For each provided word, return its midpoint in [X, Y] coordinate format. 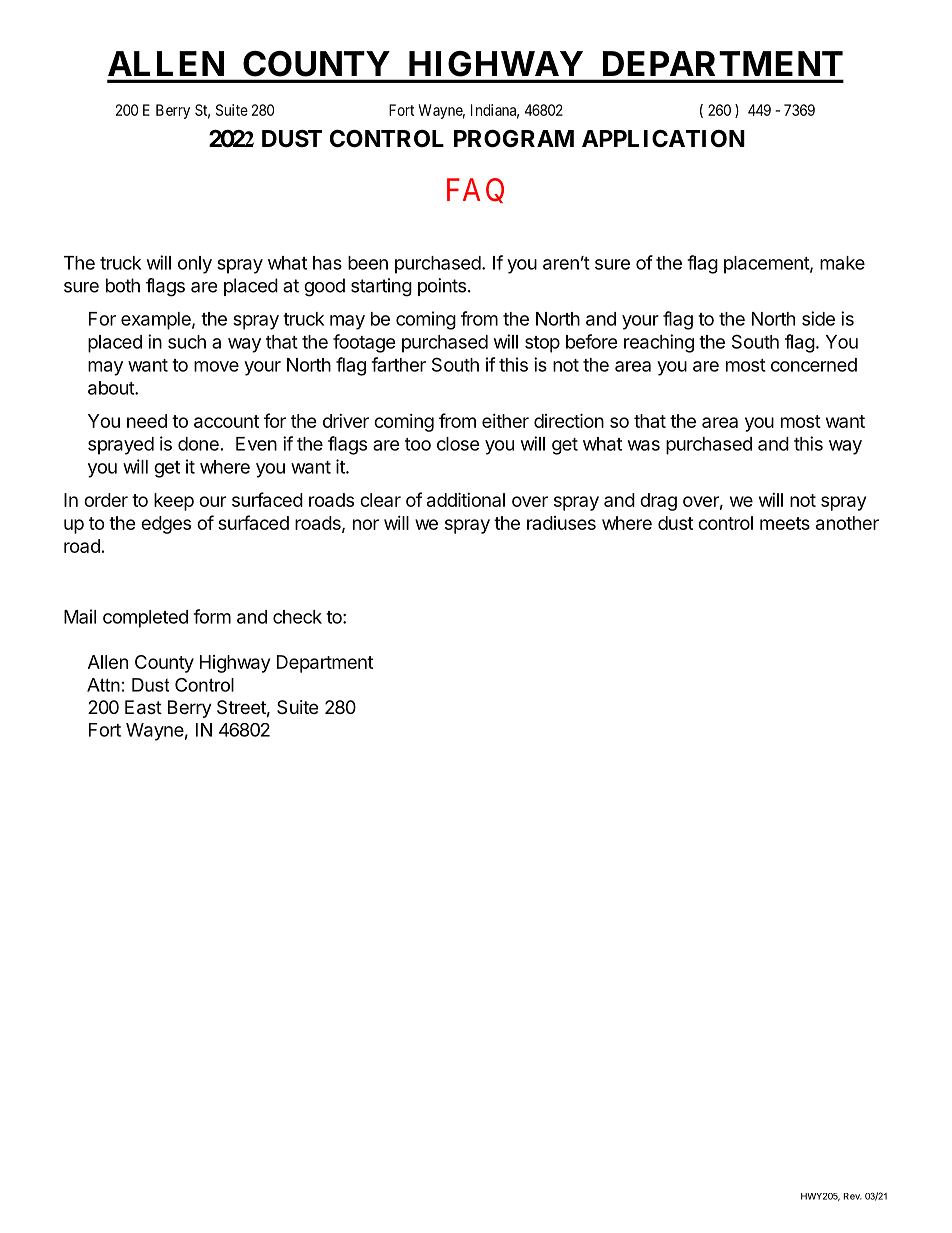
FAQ [475, 190]
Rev [853, 1196]
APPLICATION [663, 139]
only [195, 265]
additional [466, 499]
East [143, 707]
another [847, 523]
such [187, 342]
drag [658, 502]
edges [166, 525]
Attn [103, 685]
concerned [814, 365]
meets [785, 523]
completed [145, 619]
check [297, 617]
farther [398, 364]
